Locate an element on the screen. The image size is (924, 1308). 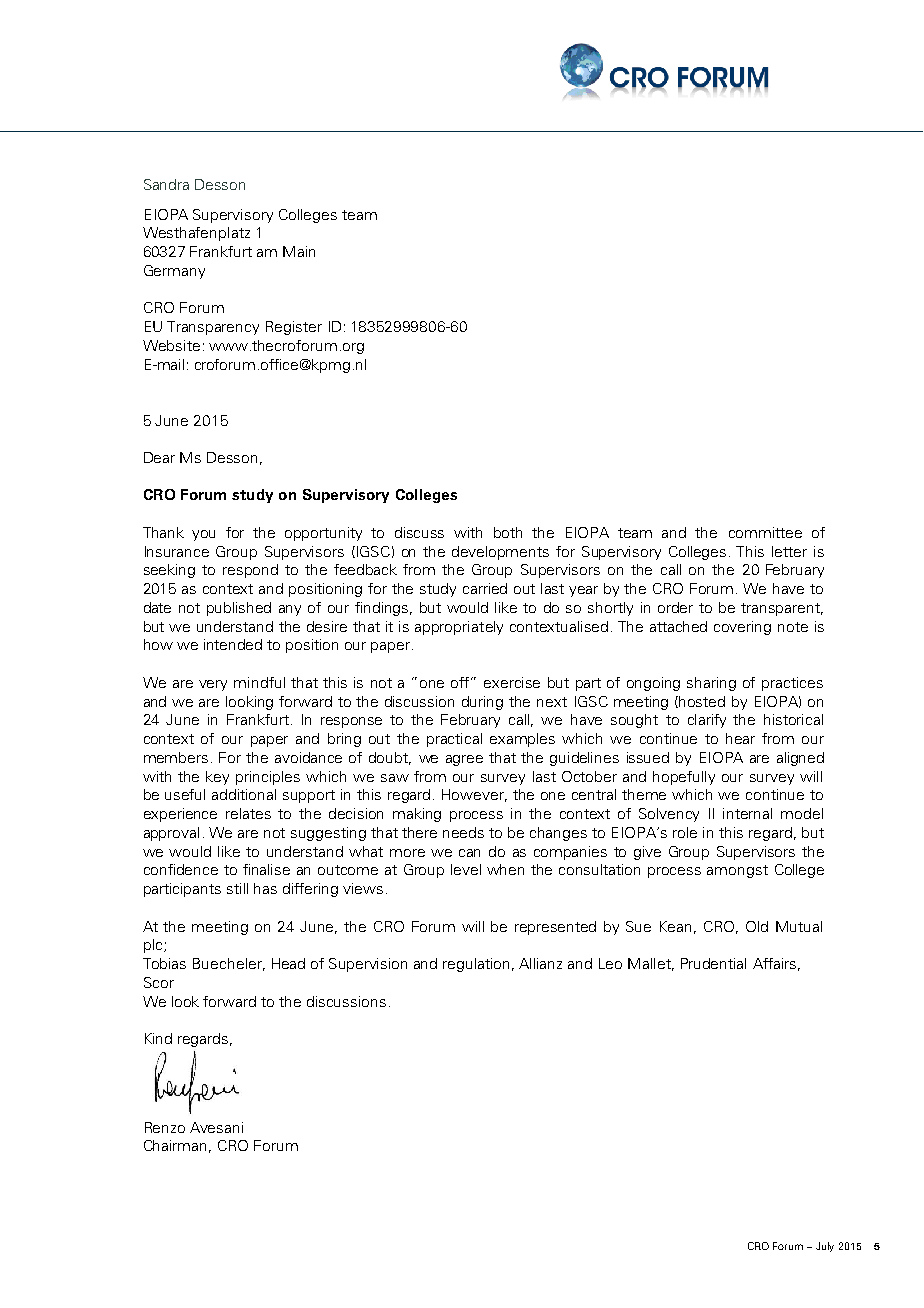
relates is located at coordinates (248, 813).
